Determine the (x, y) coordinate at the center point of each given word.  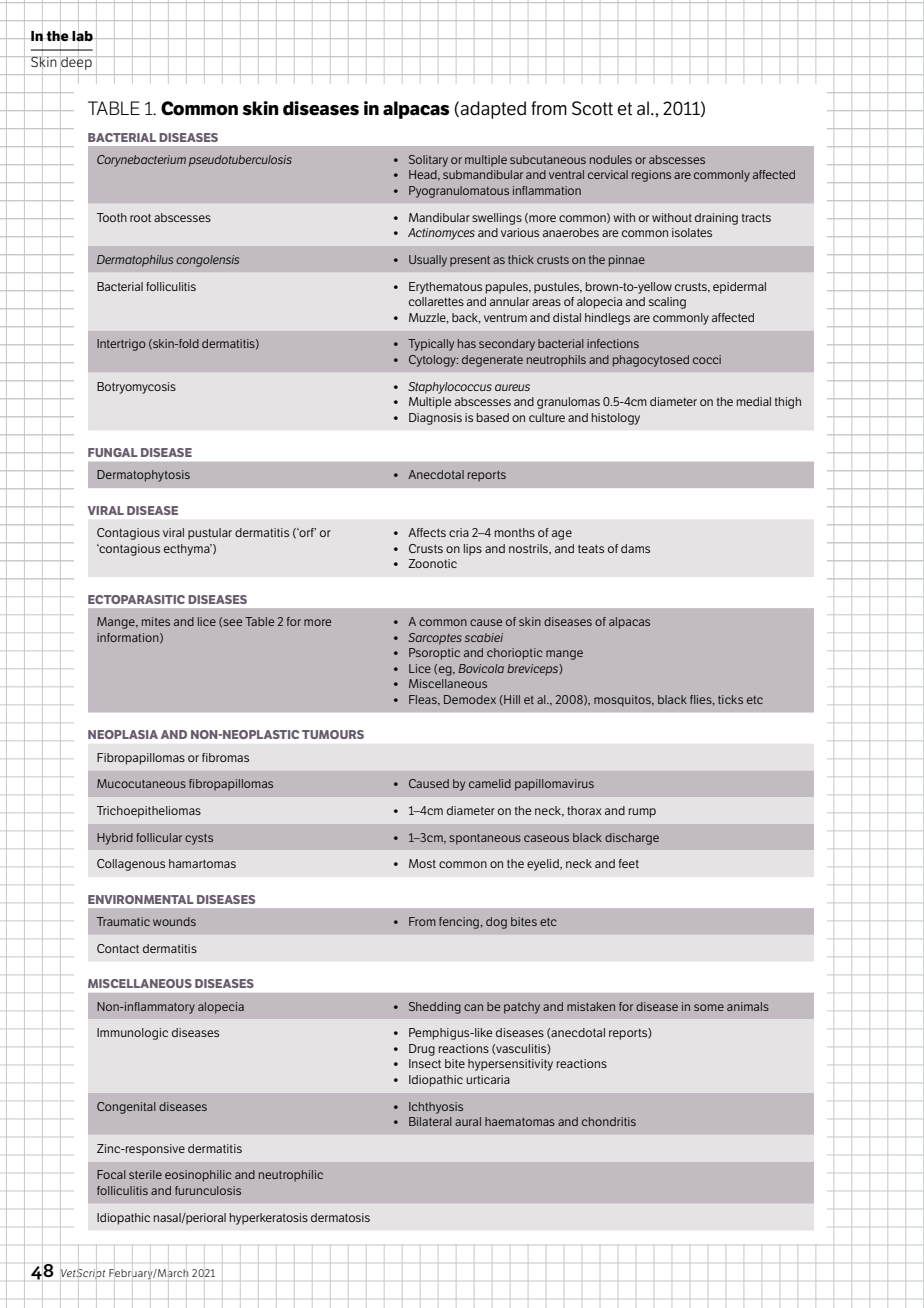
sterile (145, 1174)
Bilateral (430, 1121)
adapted (493, 110)
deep (76, 63)
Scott (592, 108)
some (709, 1007)
